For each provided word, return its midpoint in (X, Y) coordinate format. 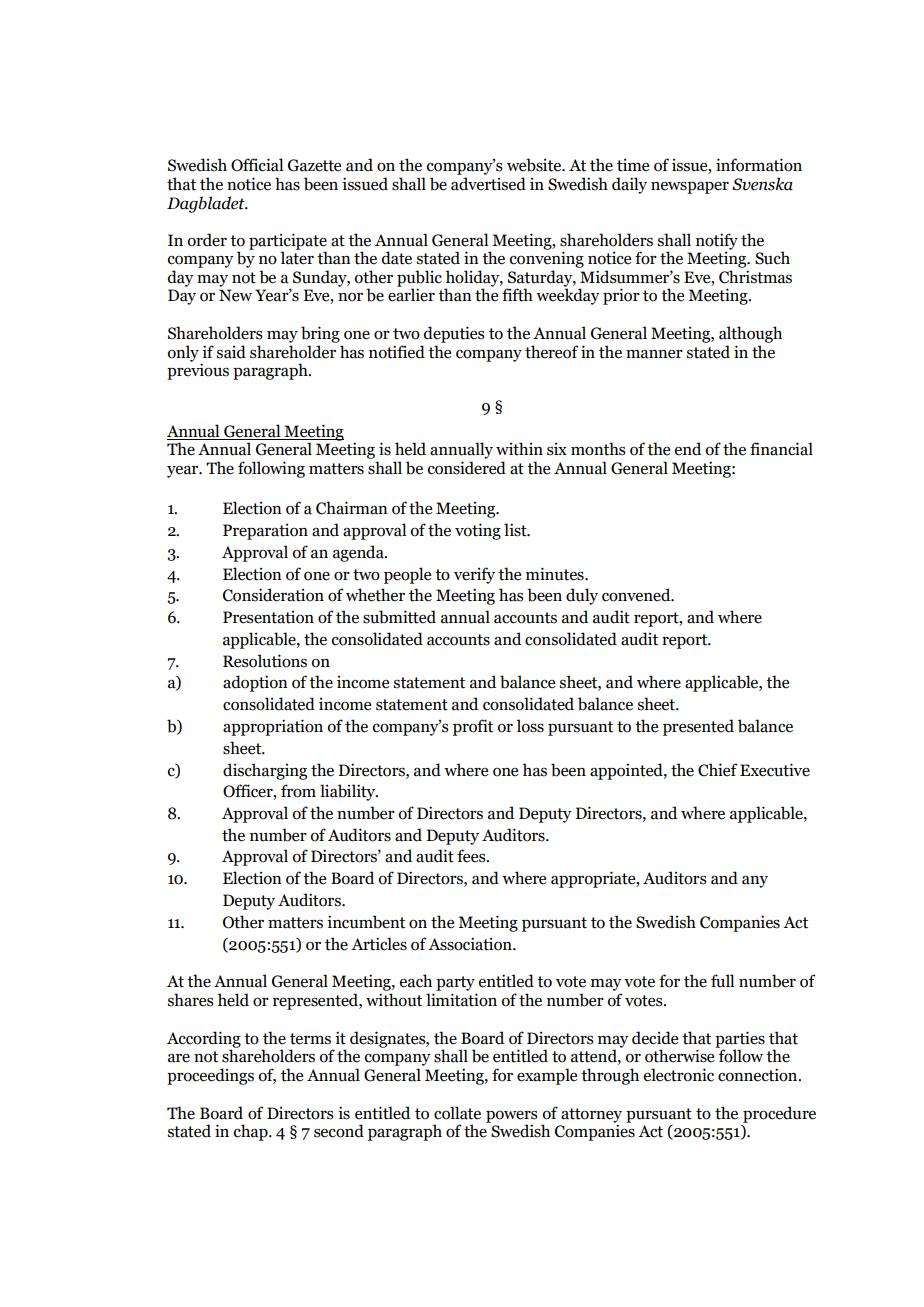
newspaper (690, 187)
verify (474, 575)
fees (472, 856)
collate (457, 1113)
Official (257, 165)
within (519, 449)
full (723, 981)
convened (637, 595)
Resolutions (265, 661)
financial (781, 449)
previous (198, 371)
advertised (488, 184)
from (298, 791)
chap (252, 1132)
